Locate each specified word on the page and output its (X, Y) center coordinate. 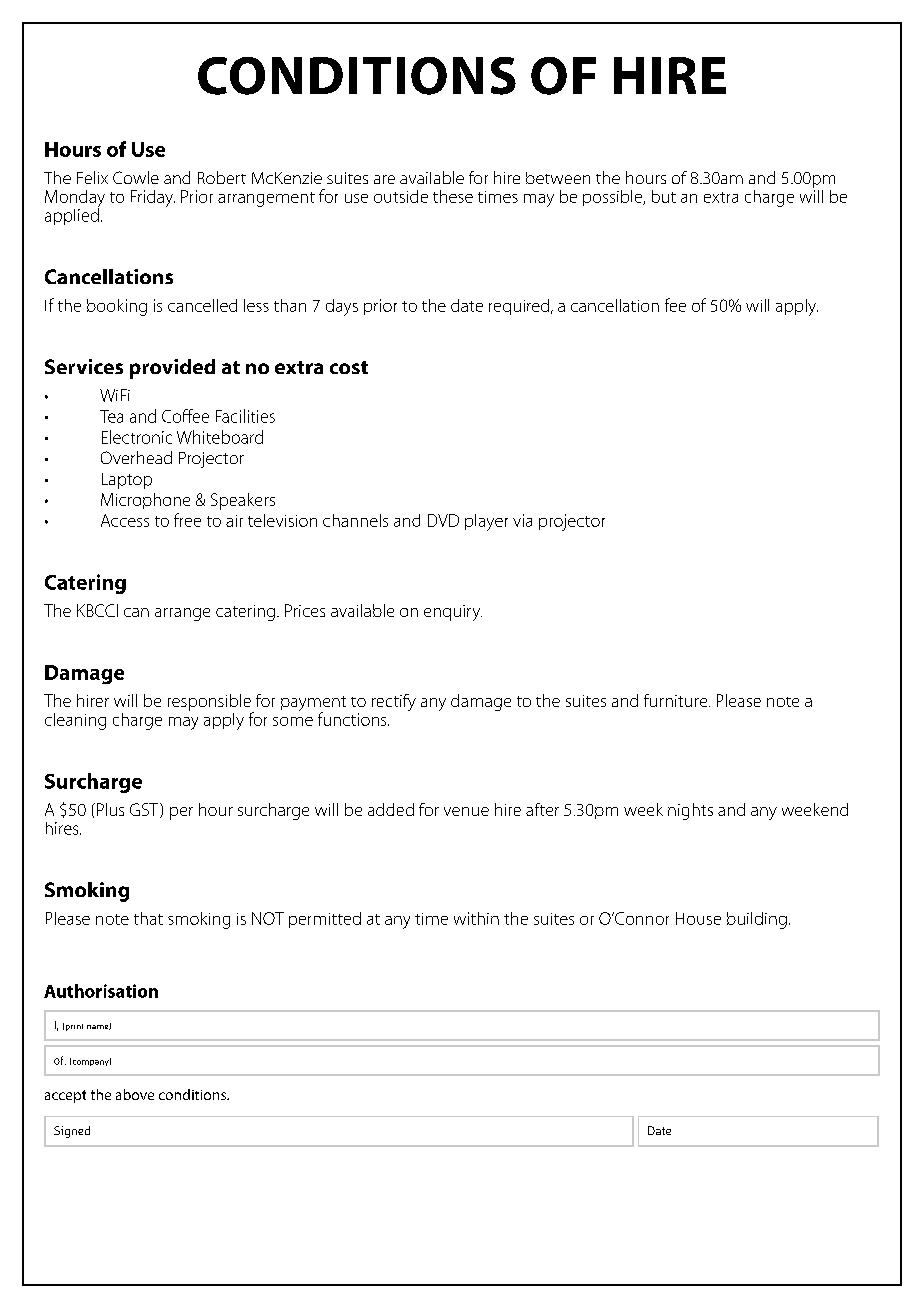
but (664, 196)
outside (401, 196)
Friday (153, 198)
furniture (677, 700)
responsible (210, 703)
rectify (394, 702)
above (135, 1094)
